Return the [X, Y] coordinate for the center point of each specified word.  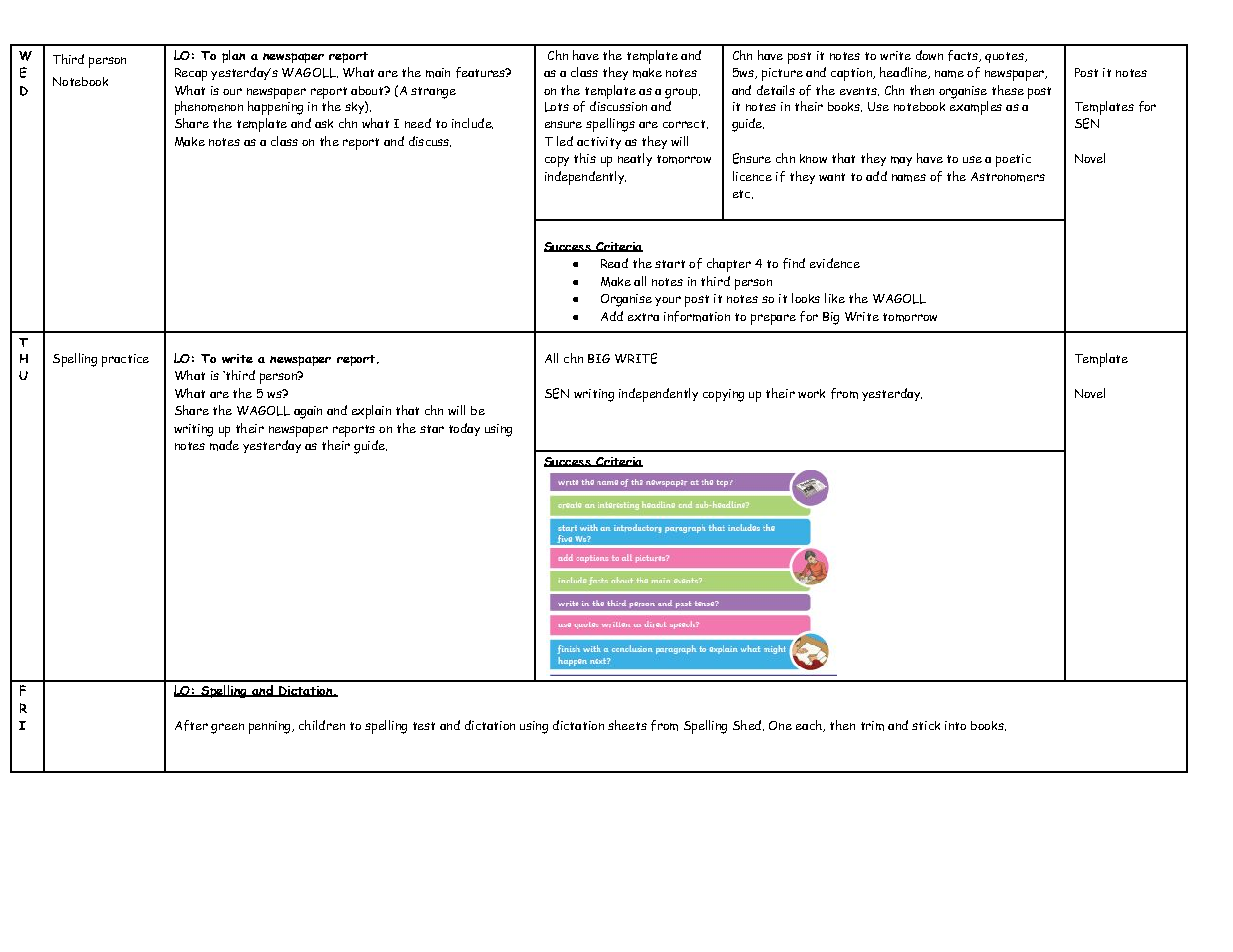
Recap [191, 74]
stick [926, 725]
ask [324, 123]
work [811, 393]
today [464, 429]
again [308, 412]
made [224, 445]
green [227, 728]
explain [371, 412]
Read [614, 263]
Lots [557, 107]
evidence [835, 263]
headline [904, 73]
